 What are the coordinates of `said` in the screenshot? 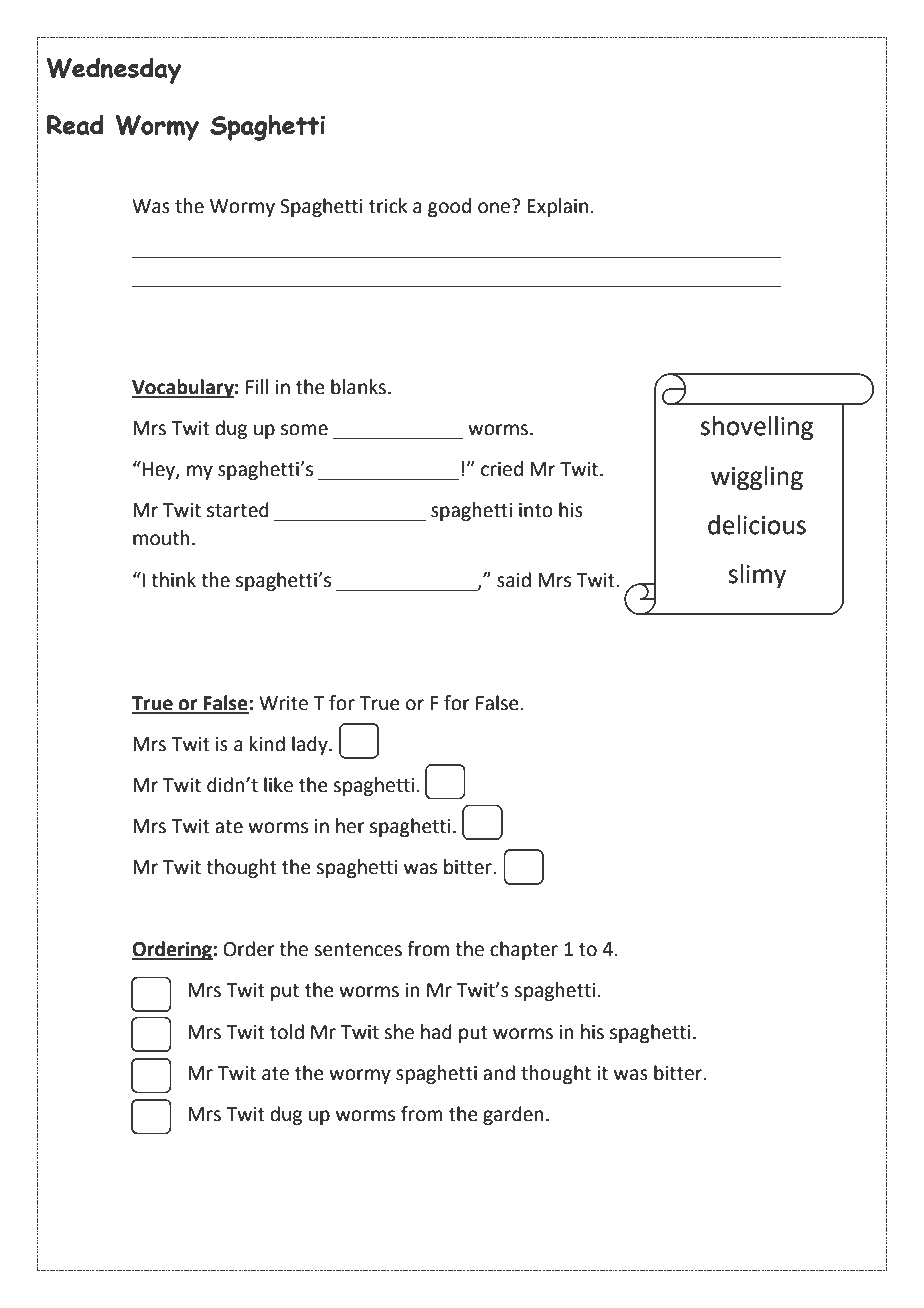 It's located at (514, 580).
